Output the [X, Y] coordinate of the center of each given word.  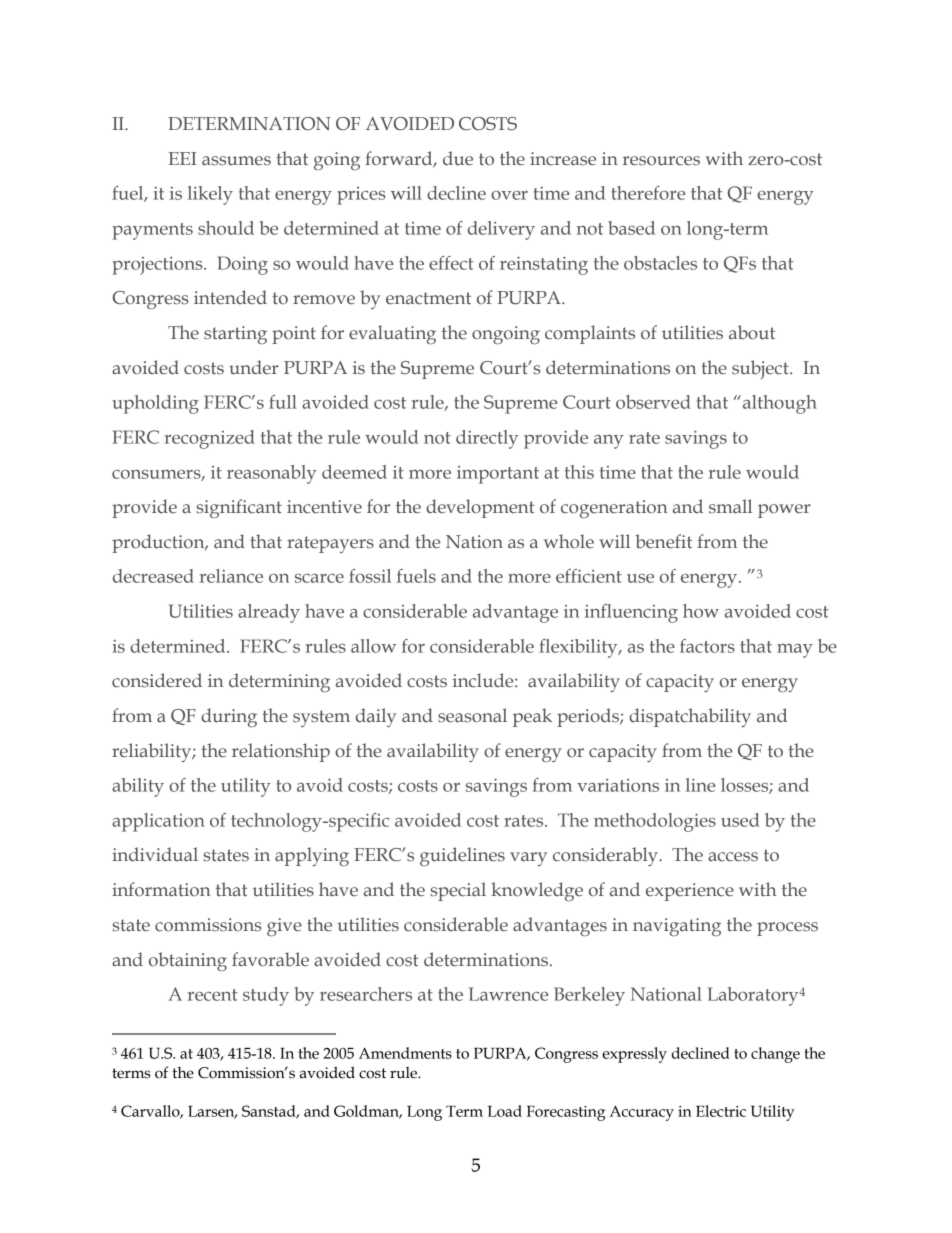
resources [661, 161]
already [269, 613]
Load [505, 1111]
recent [212, 995]
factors [707, 646]
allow [373, 646]
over [509, 195]
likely [210, 195]
